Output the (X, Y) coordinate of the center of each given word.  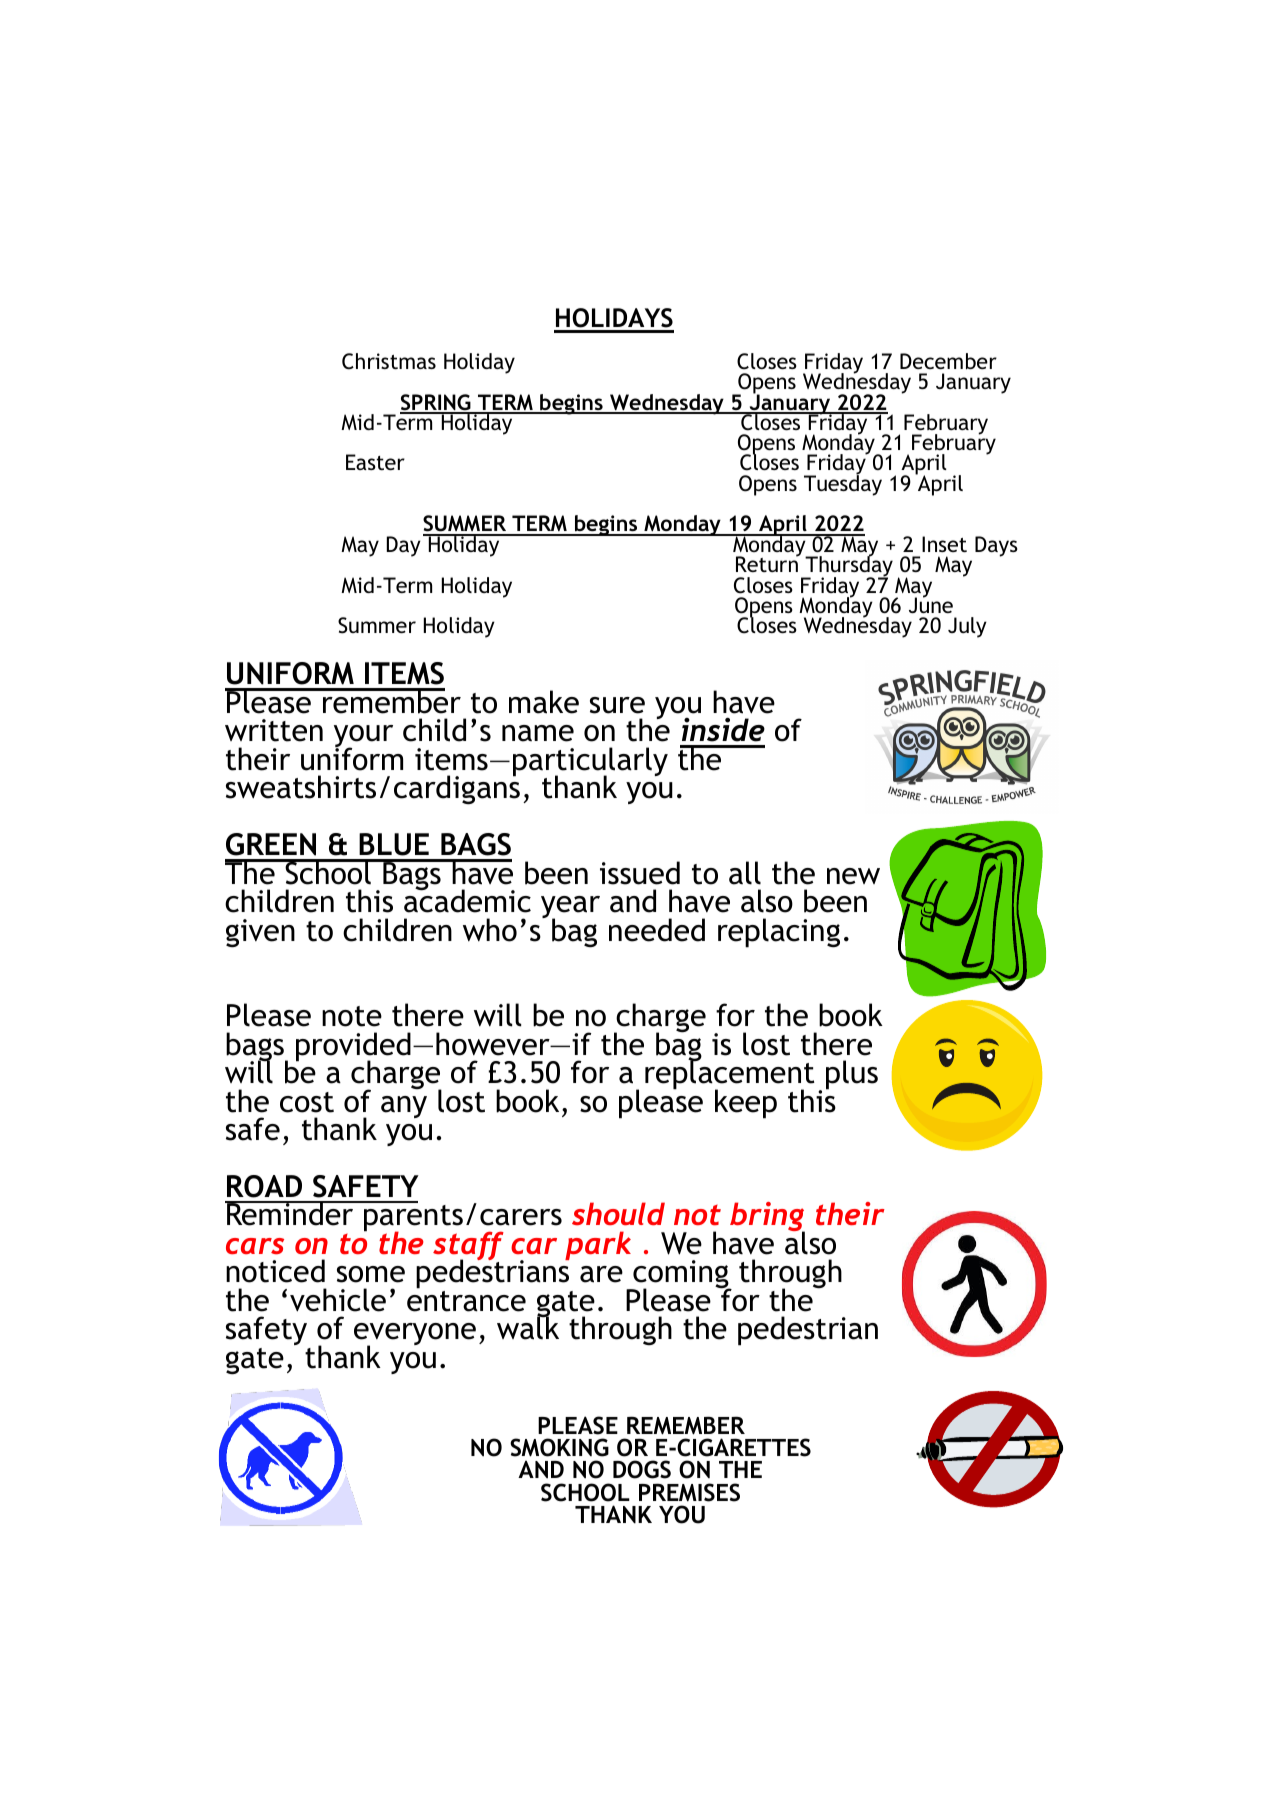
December (948, 361)
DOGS (642, 1469)
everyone (415, 1336)
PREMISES (689, 1492)
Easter (375, 462)
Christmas (389, 361)
